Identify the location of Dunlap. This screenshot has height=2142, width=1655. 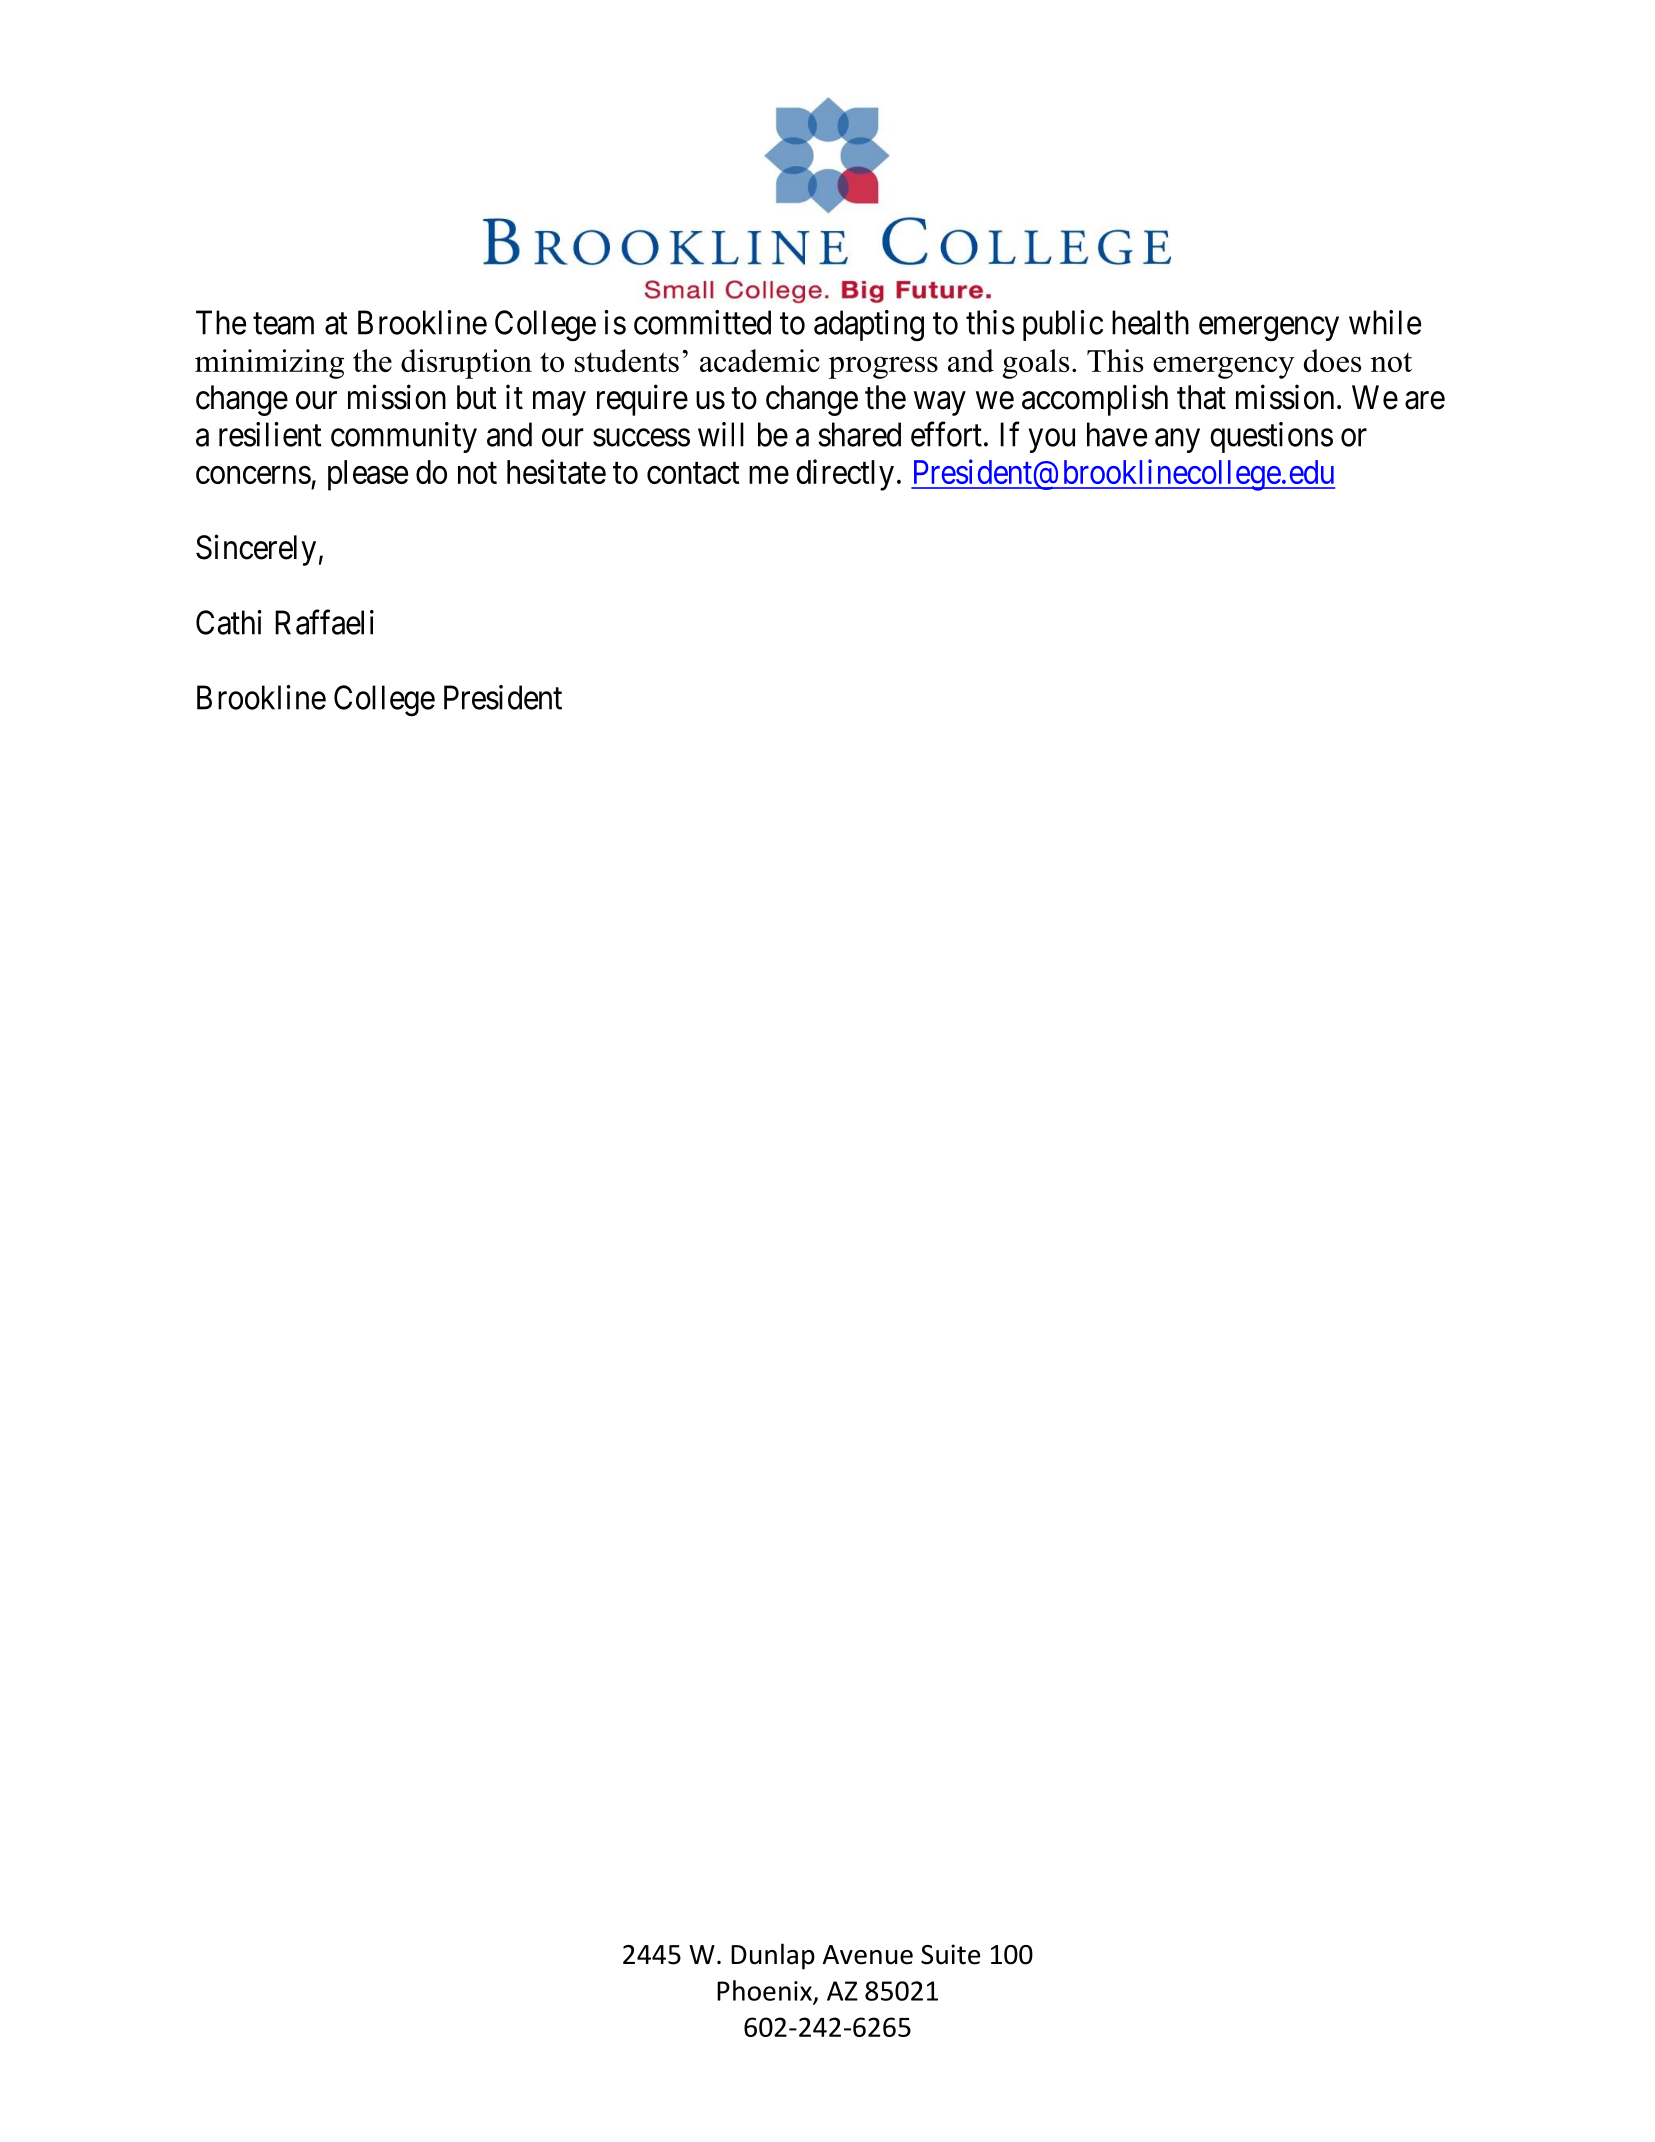
(773, 1956).
